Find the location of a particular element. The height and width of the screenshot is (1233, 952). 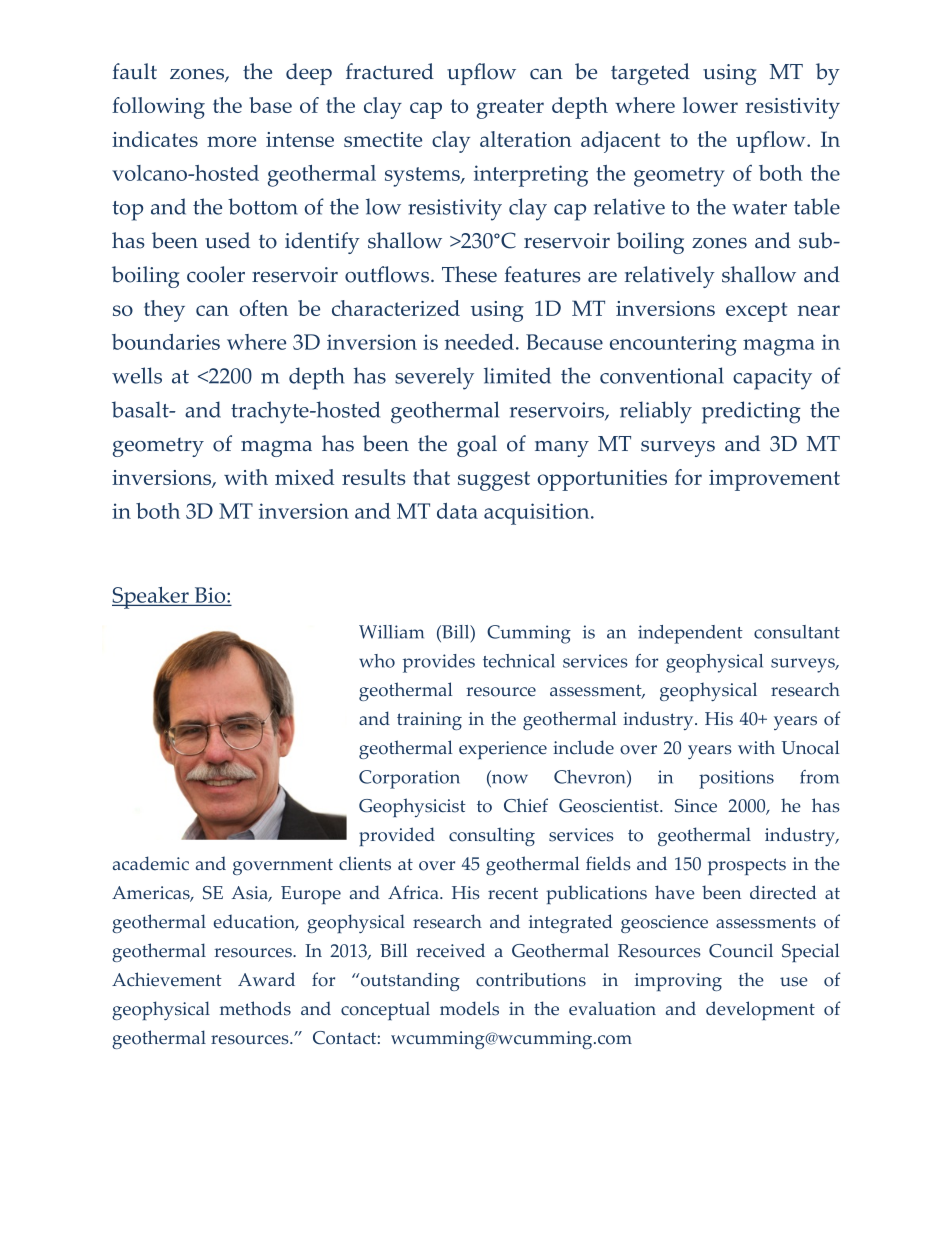

following is located at coordinates (158, 108).
